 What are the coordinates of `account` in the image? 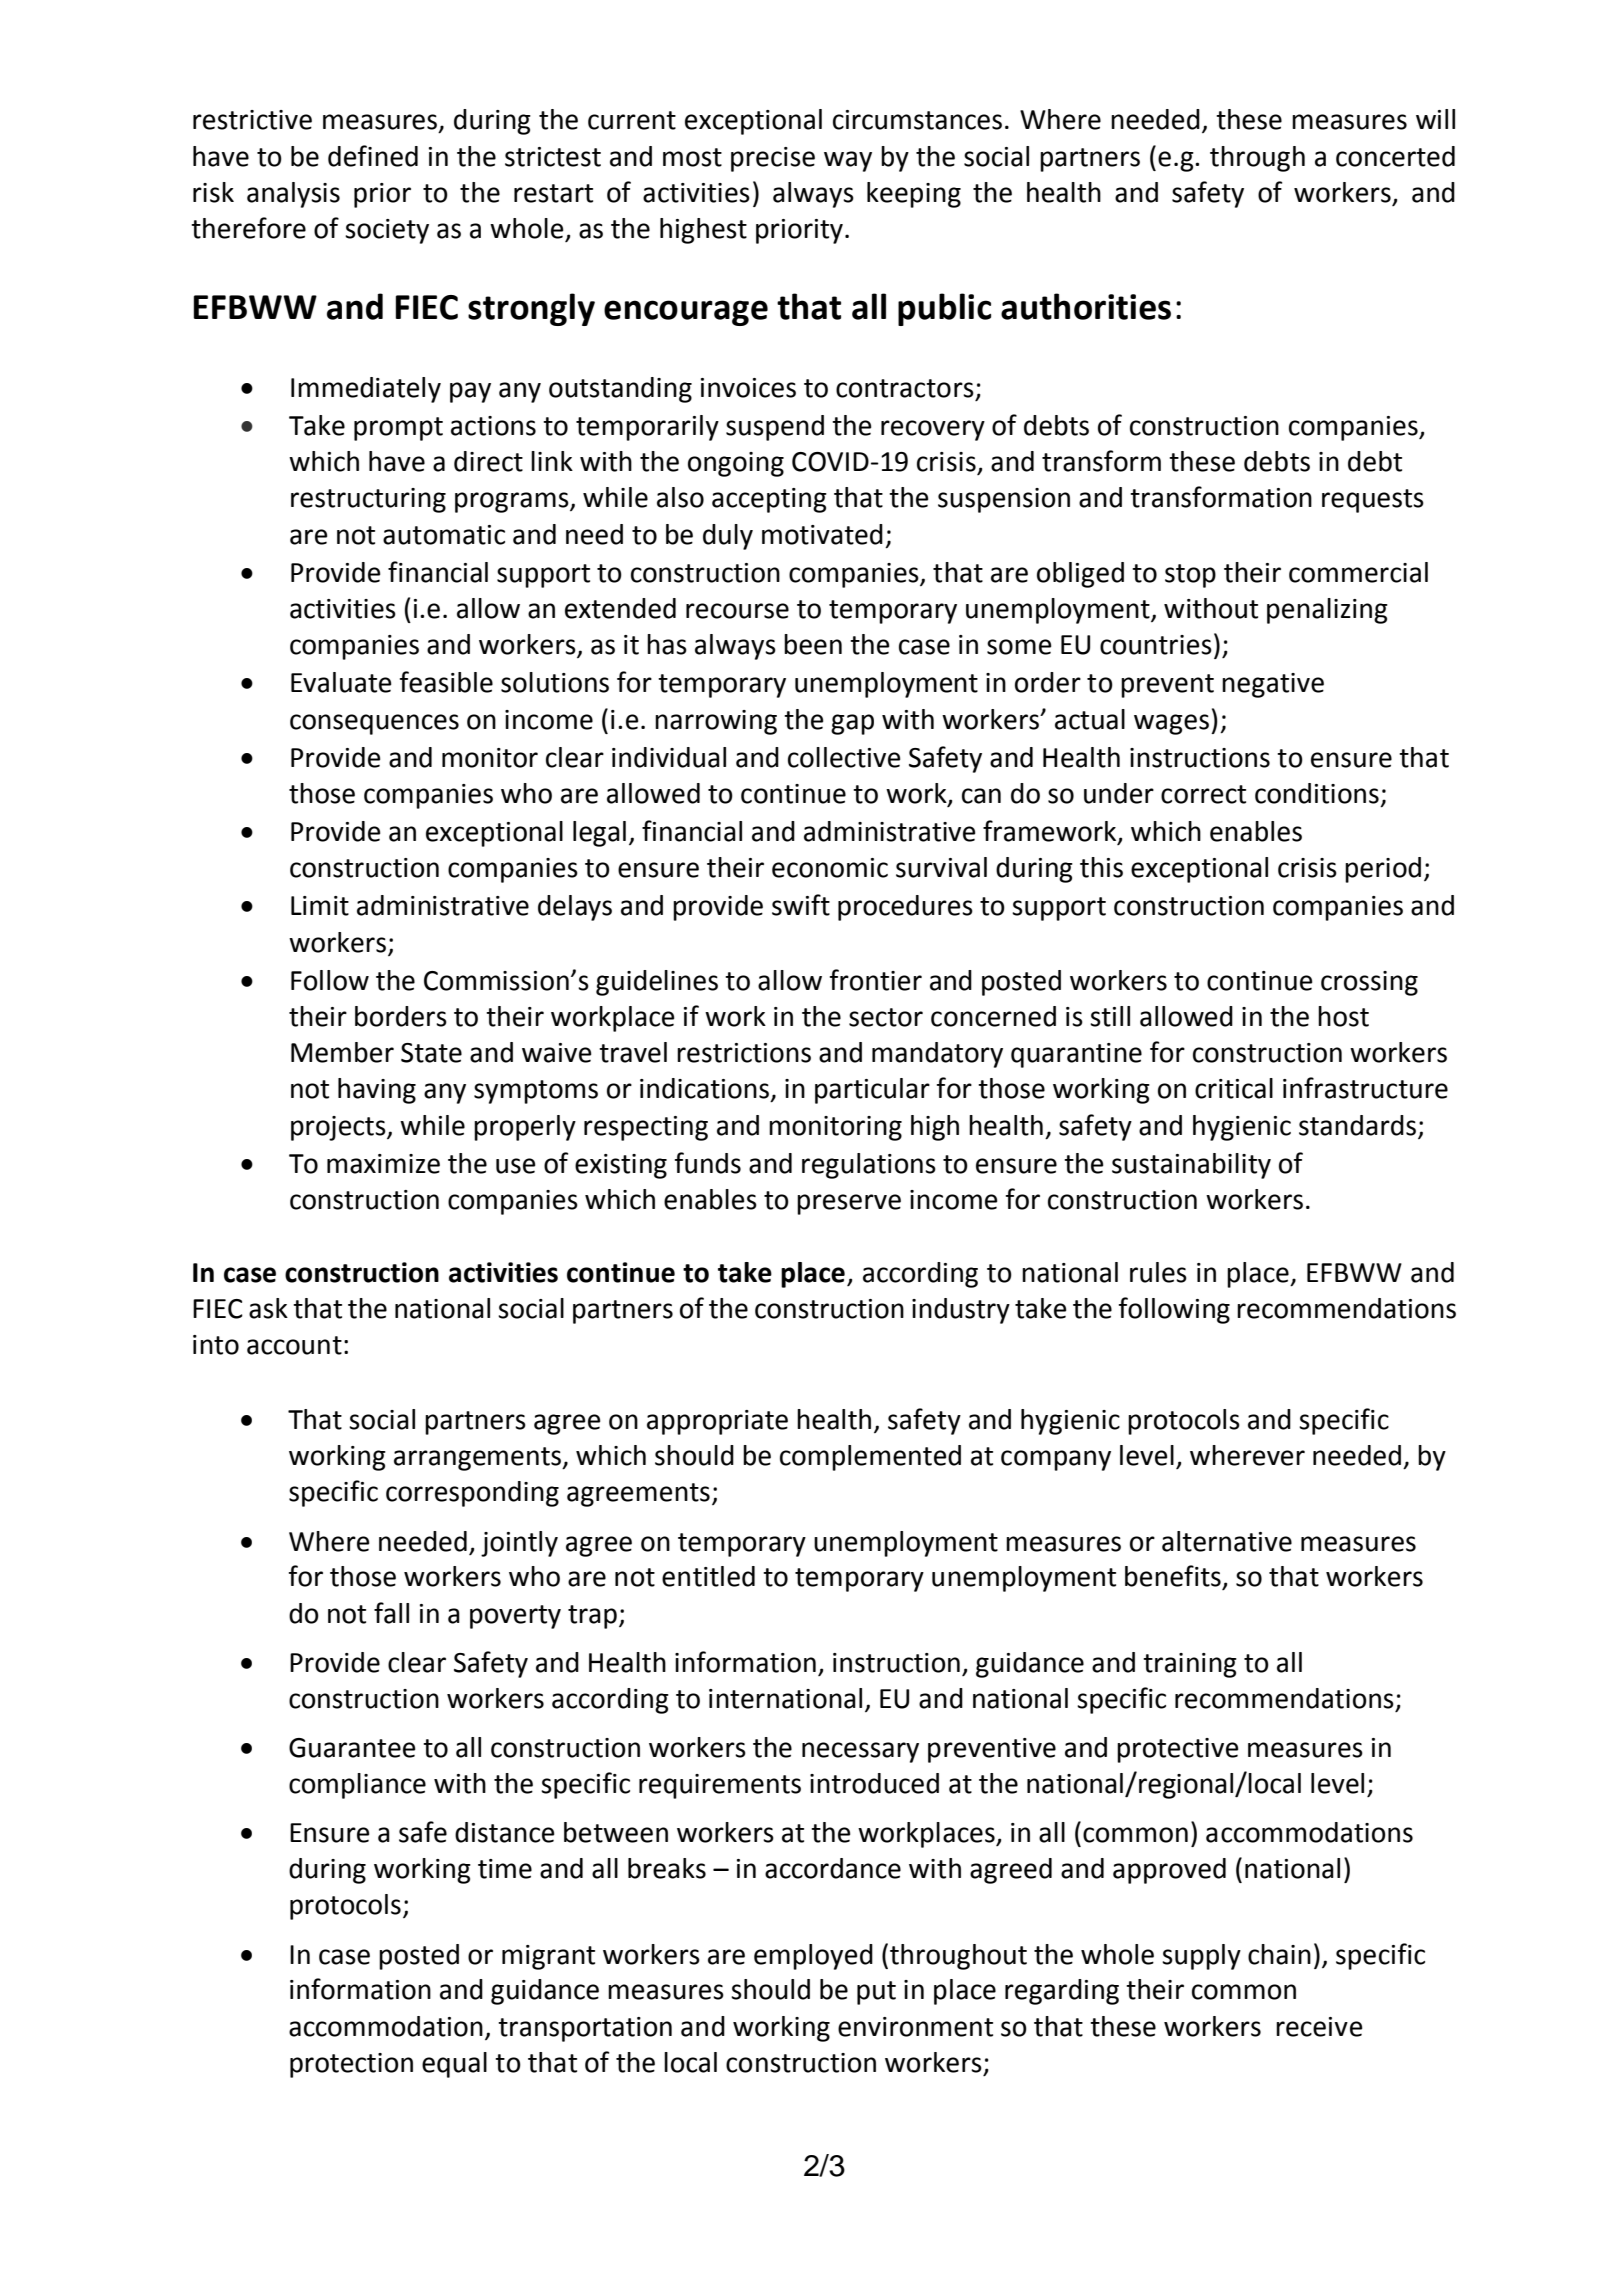 It's located at (294, 1345).
